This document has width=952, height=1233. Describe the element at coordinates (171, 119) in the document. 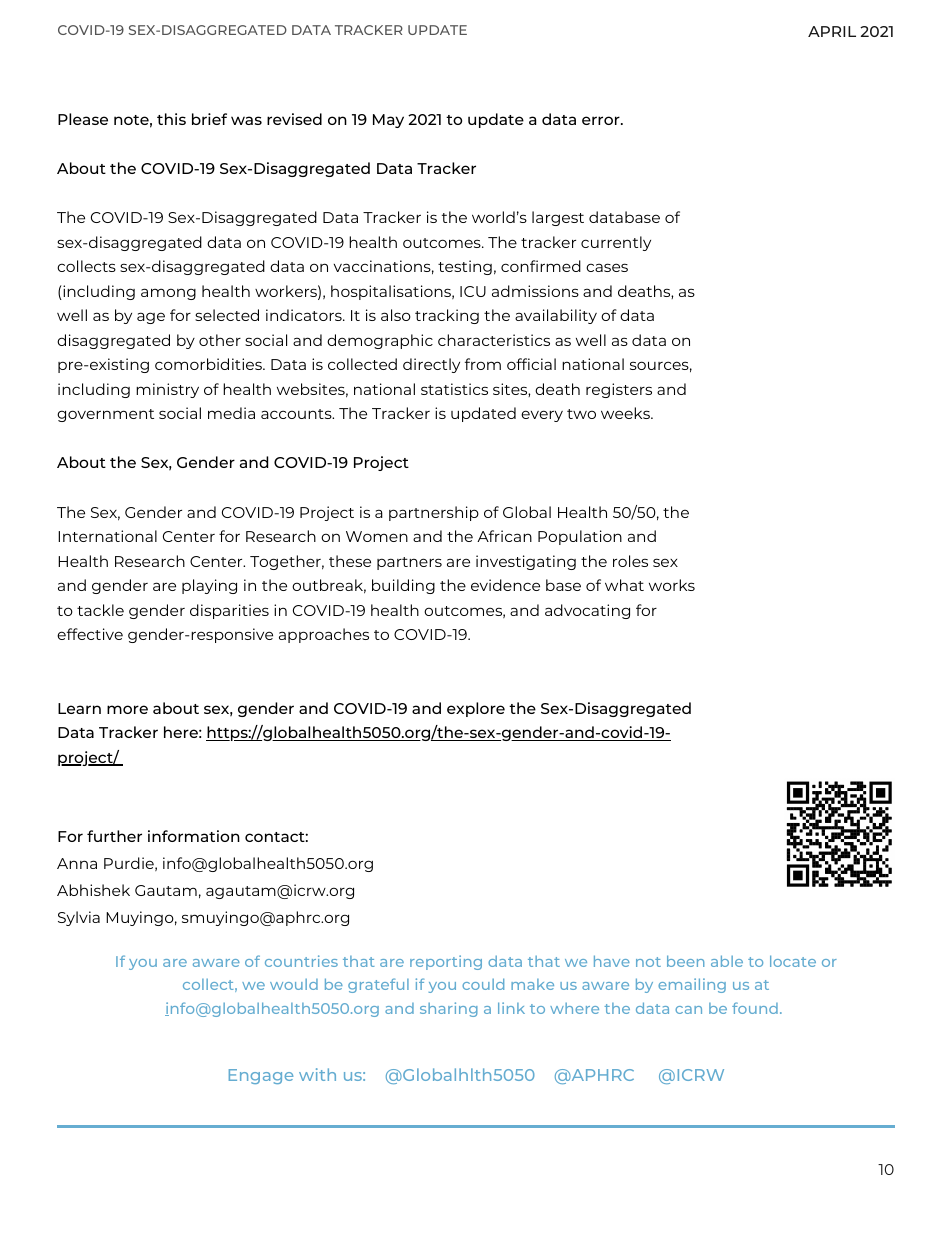

I see `this` at that location.
